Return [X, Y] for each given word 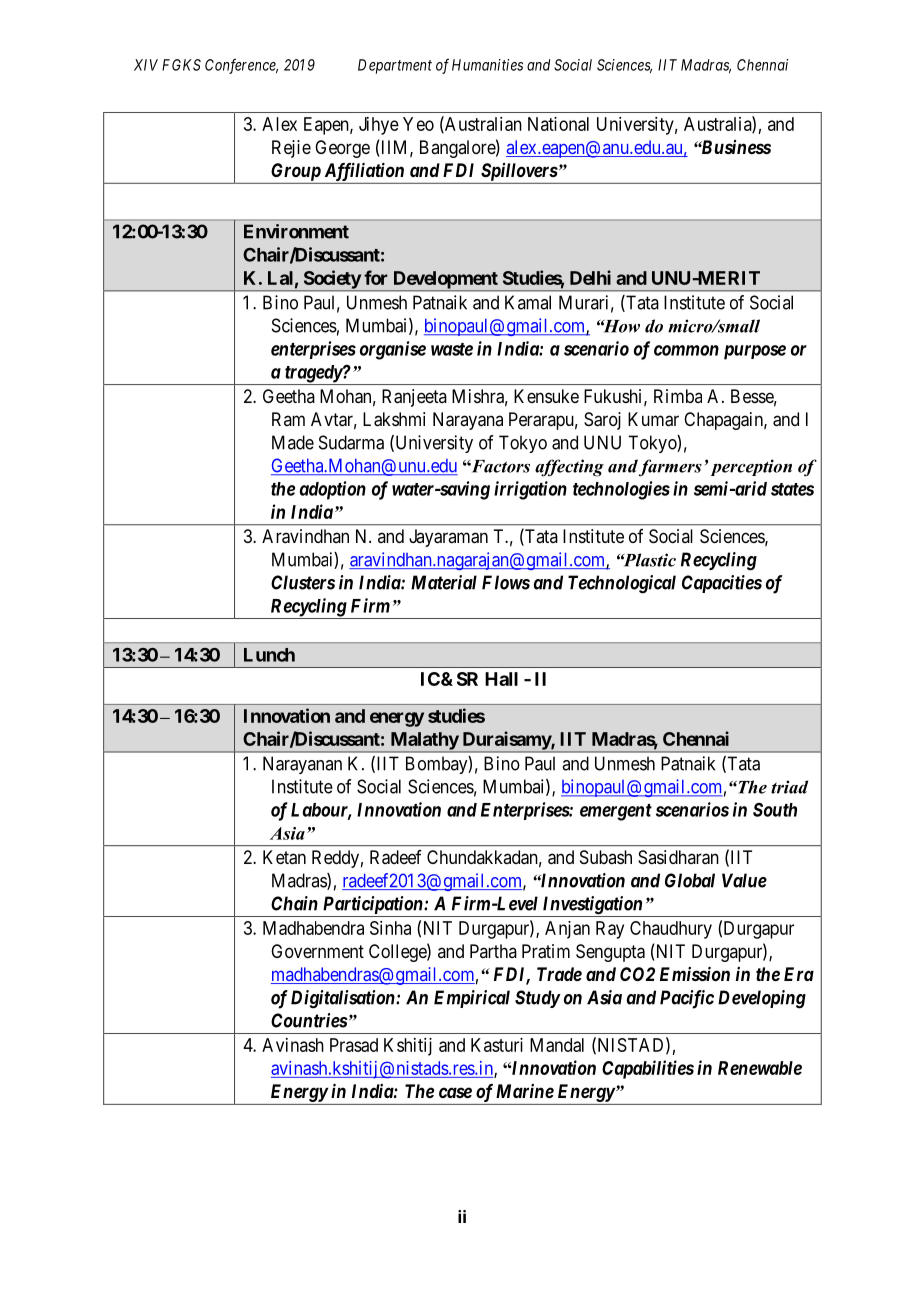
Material [444, 582]
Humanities [487, 65]
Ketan [284, 857]
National [558, 124]
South [775, 810]
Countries [309, 1020]
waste [452, 349]
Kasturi [497, 1045]
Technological [622, 584]
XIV [146, 65]
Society [331, 280]
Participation [372, 906]
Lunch [269, 655]
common [686, 350]
